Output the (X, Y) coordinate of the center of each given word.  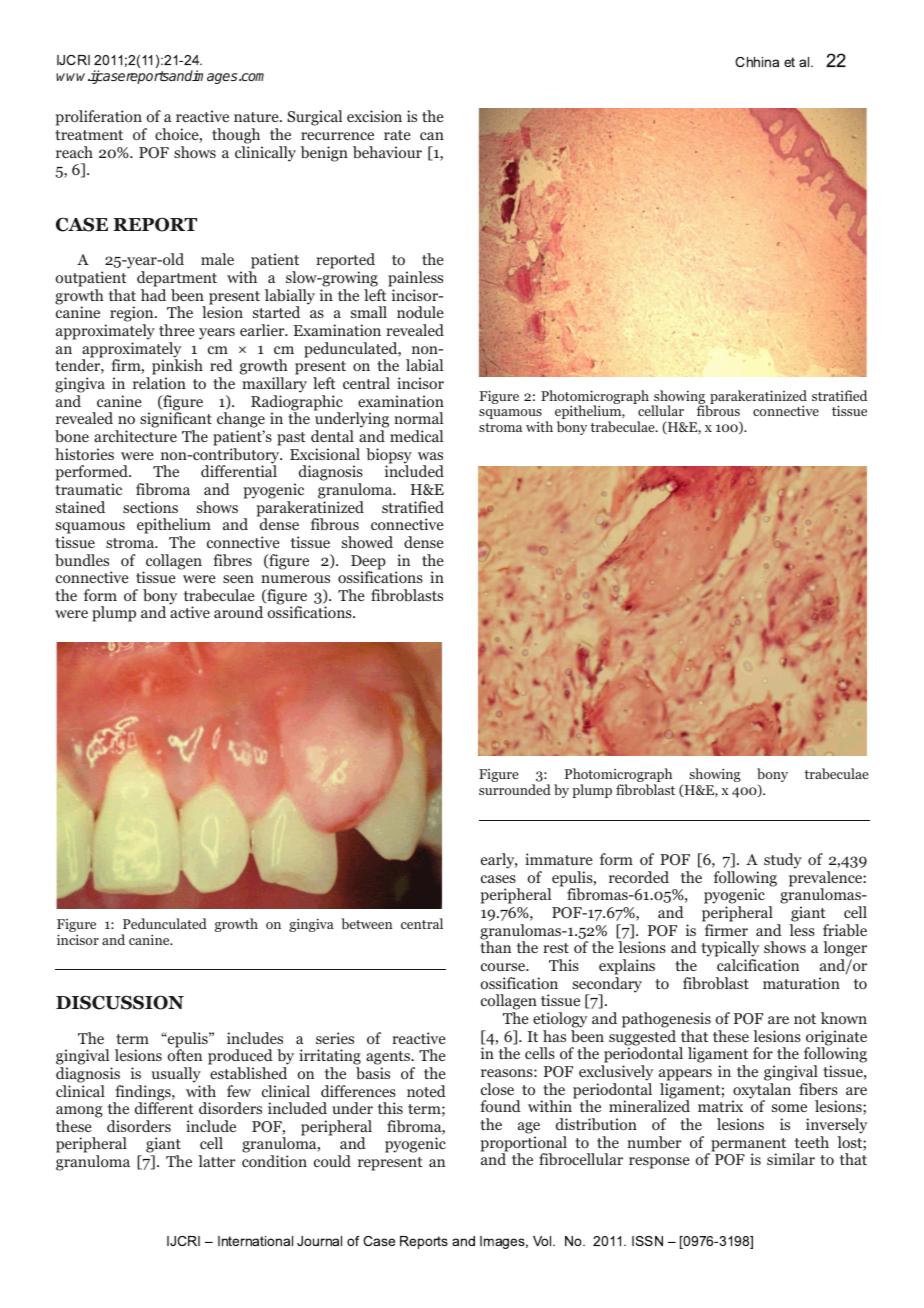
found (500, 1106)
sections (150, 507)
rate (397, 135)
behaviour (387, 152)
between (366, 923)
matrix (720, 1106)
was (430, 456)
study (783, 861)
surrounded (515, 789)
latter (217, 1161)
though (236, 136)
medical (416, 436)
